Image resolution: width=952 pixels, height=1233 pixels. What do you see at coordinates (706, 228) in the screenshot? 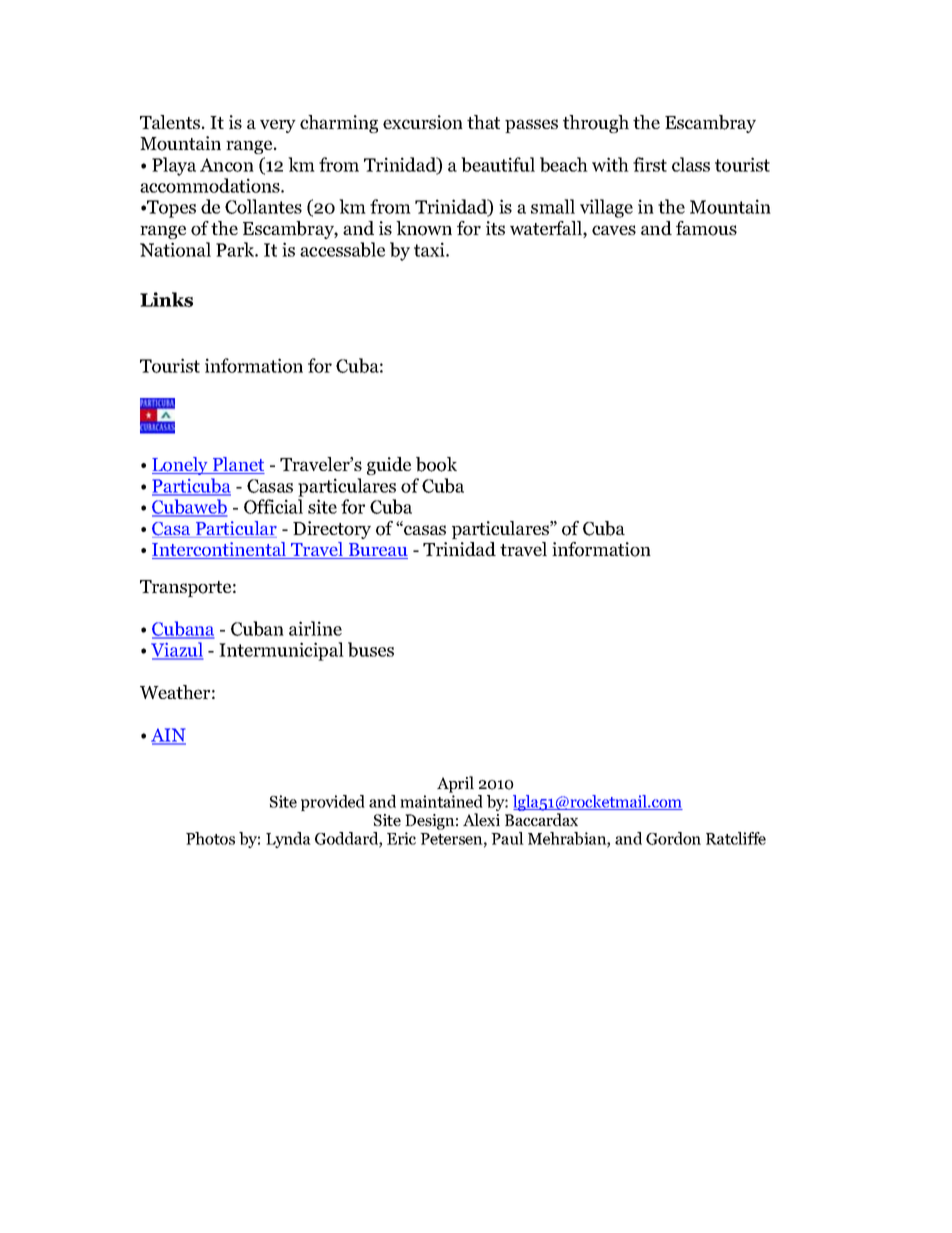
I see `famous` at bounding box center [706, 228].
